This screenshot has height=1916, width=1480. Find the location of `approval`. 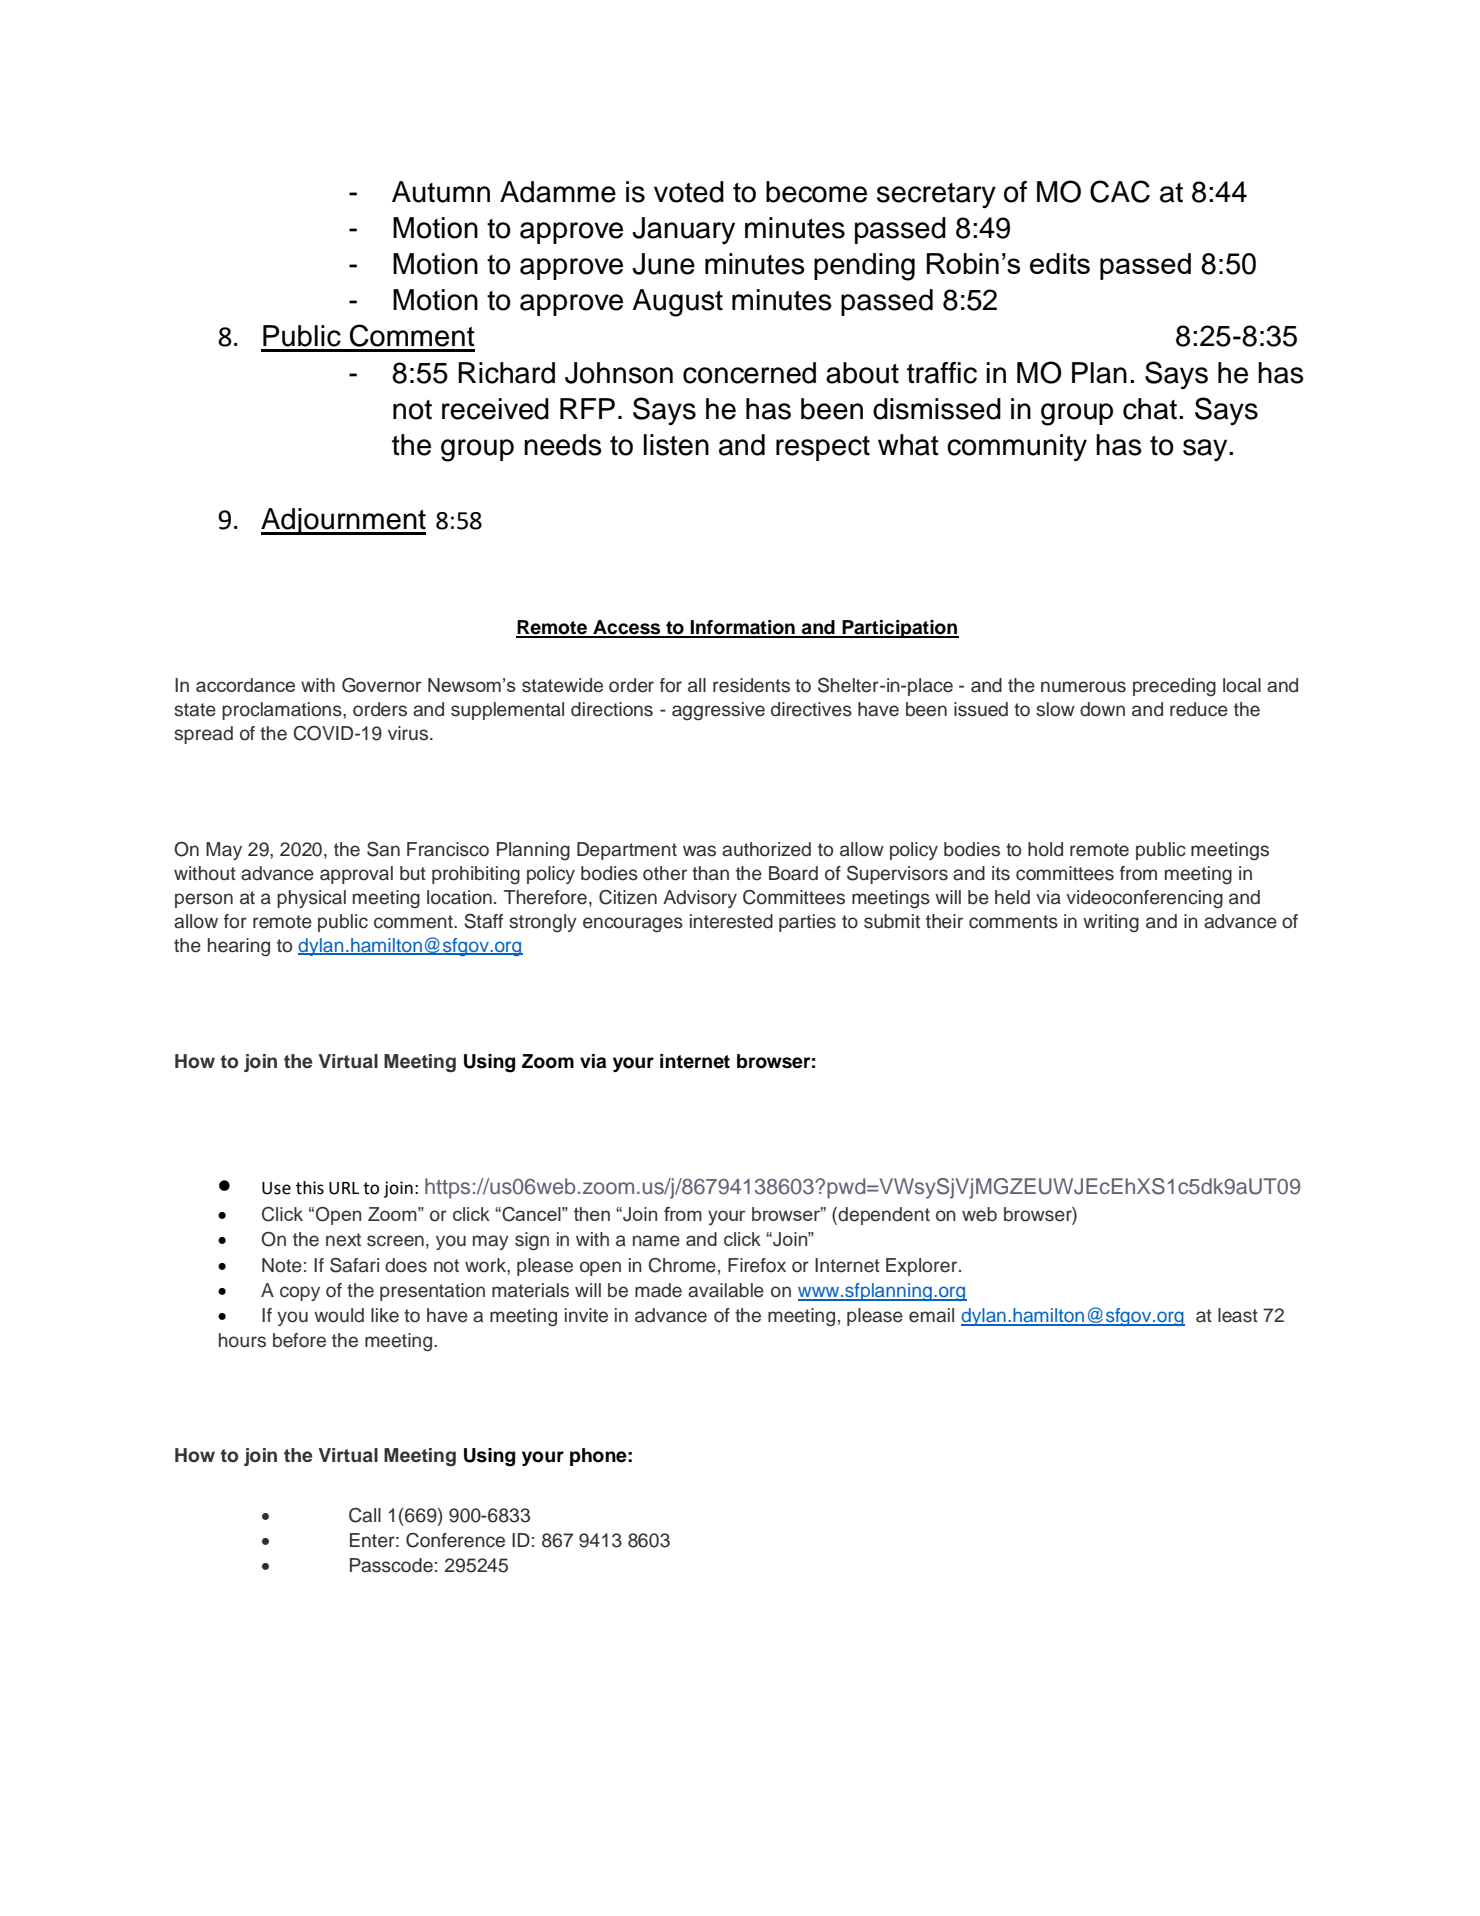

approval is located at coordinates (356, 875).
